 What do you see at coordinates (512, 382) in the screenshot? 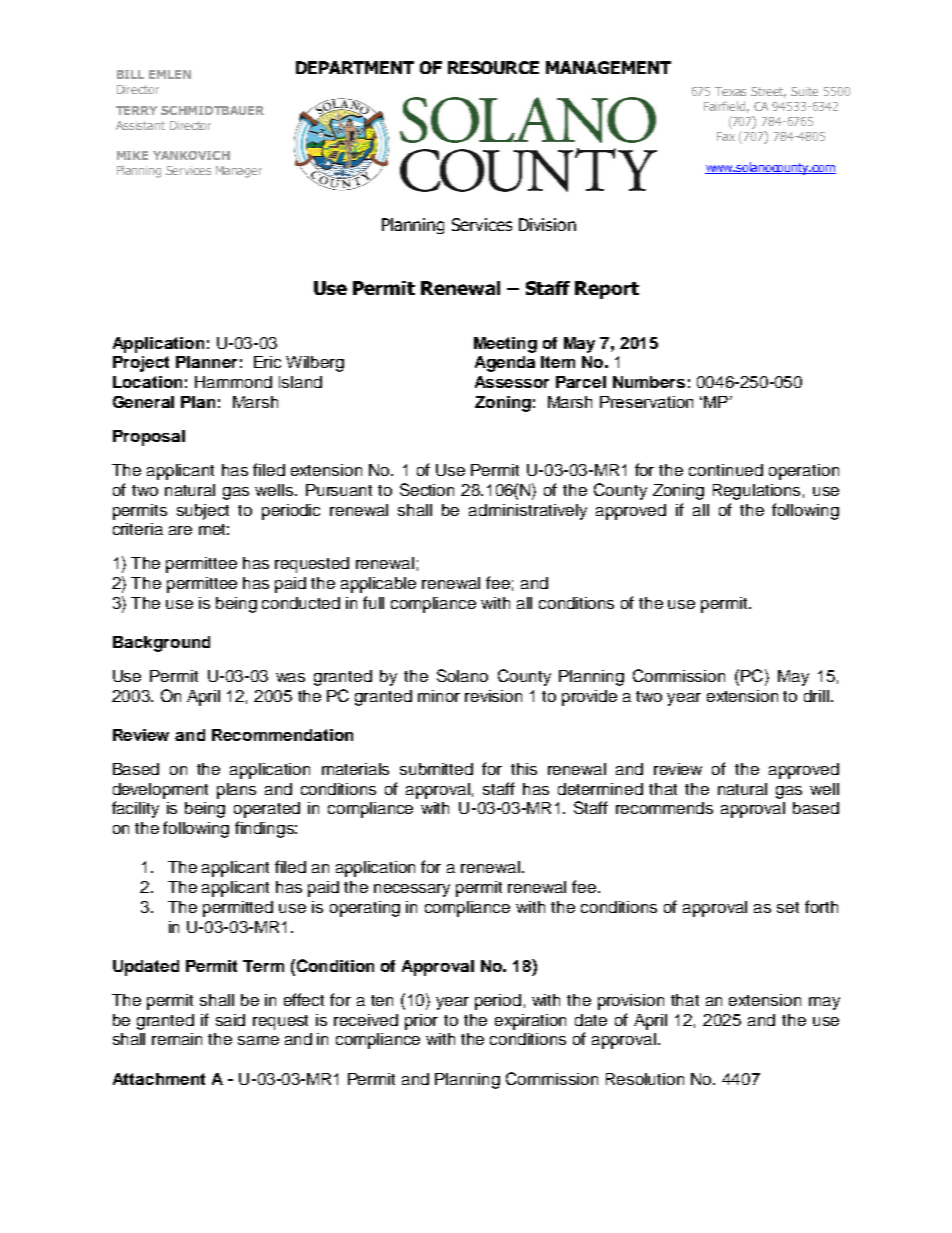
I see `Assessor` at bounding box center [512, 382].
